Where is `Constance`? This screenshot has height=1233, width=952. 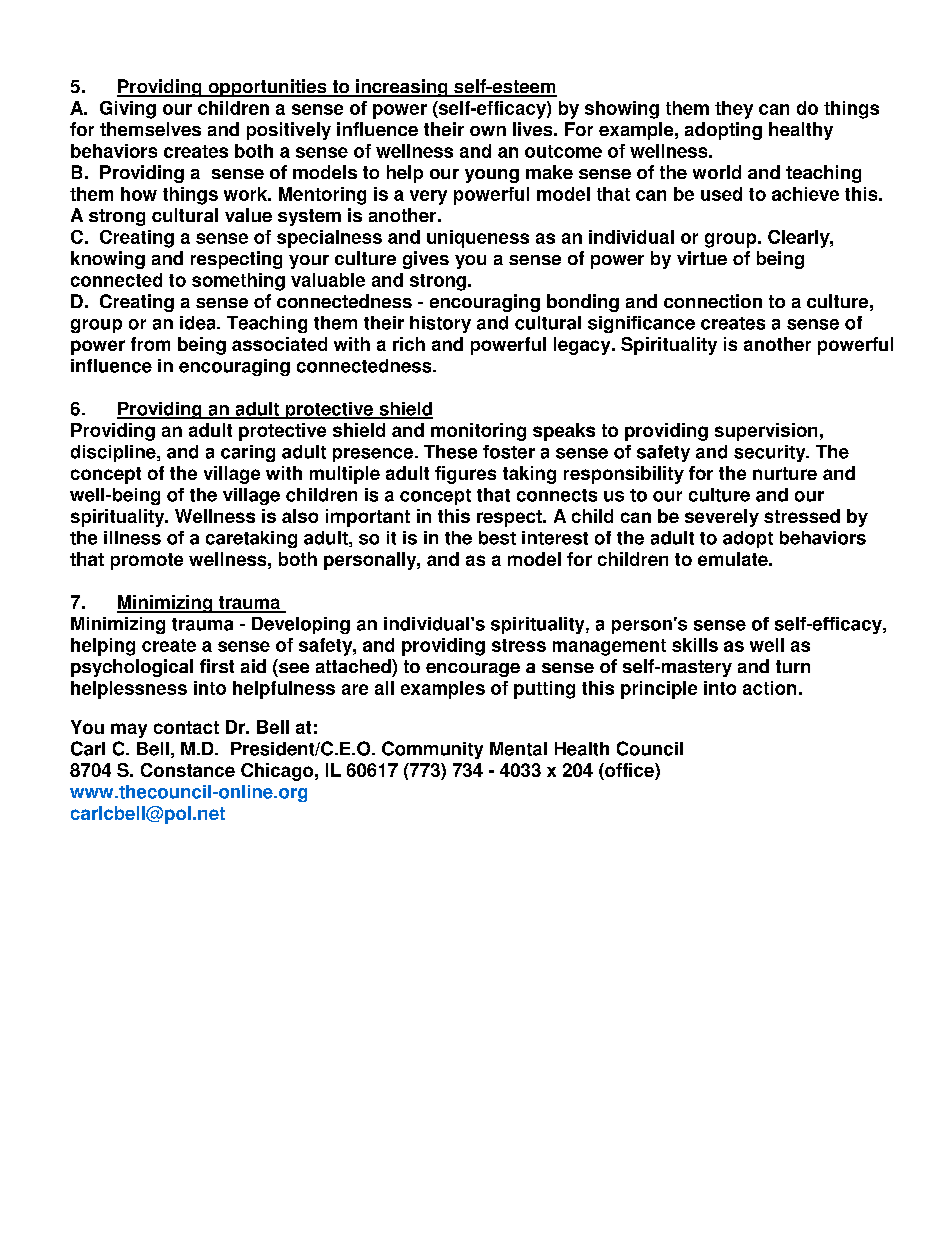 Constance is located at coordinates (188, 770).
